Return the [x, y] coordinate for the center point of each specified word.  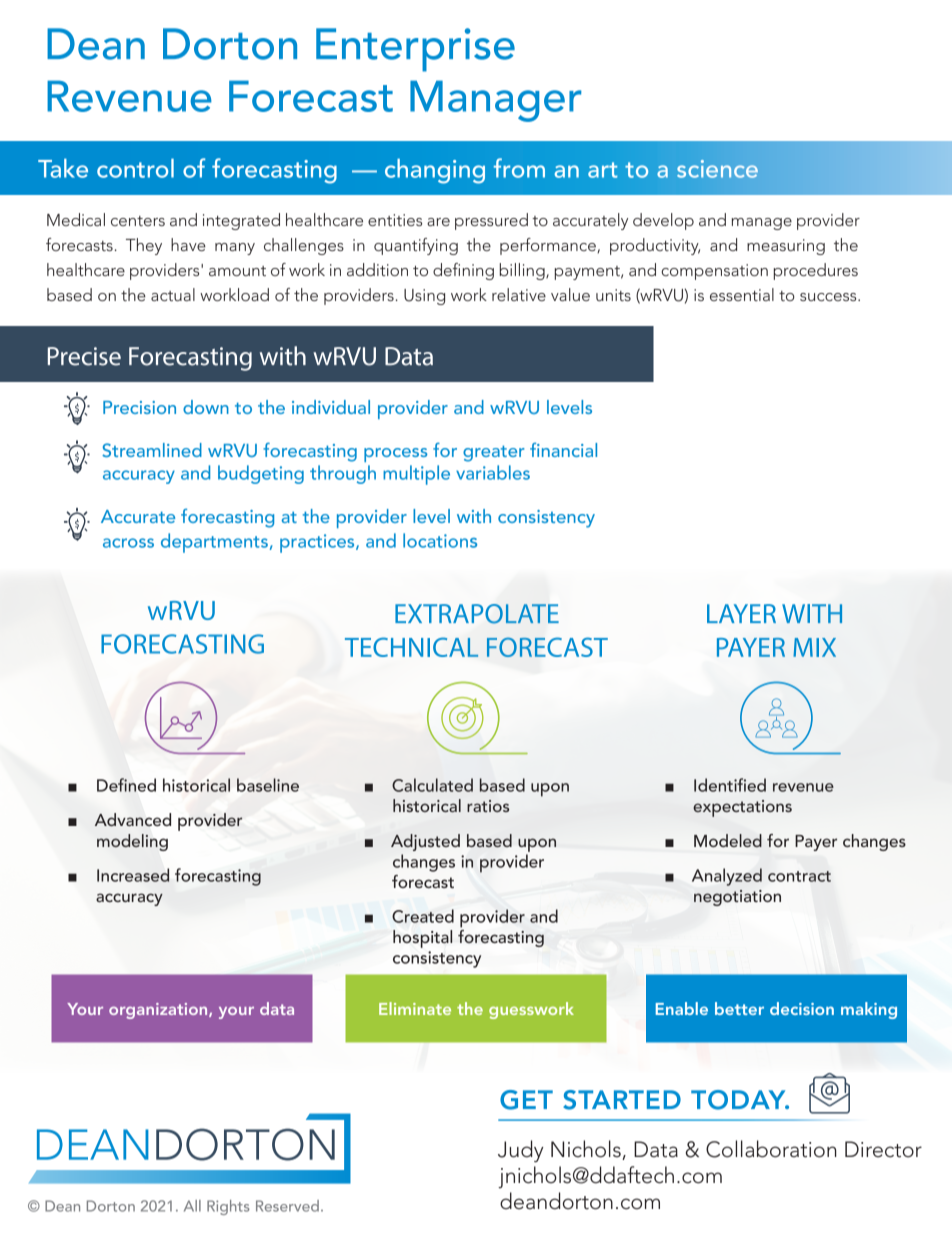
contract [799, 876]
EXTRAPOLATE [477, 614]
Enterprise [415, 50]
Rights [228, 1207]
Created [423, 916]
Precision [139, 407]
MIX [814, 647]
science [717, 169]
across [128, 543]
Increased [133, 875]
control [135, 168]
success [829, 297]
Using [424, 297]
